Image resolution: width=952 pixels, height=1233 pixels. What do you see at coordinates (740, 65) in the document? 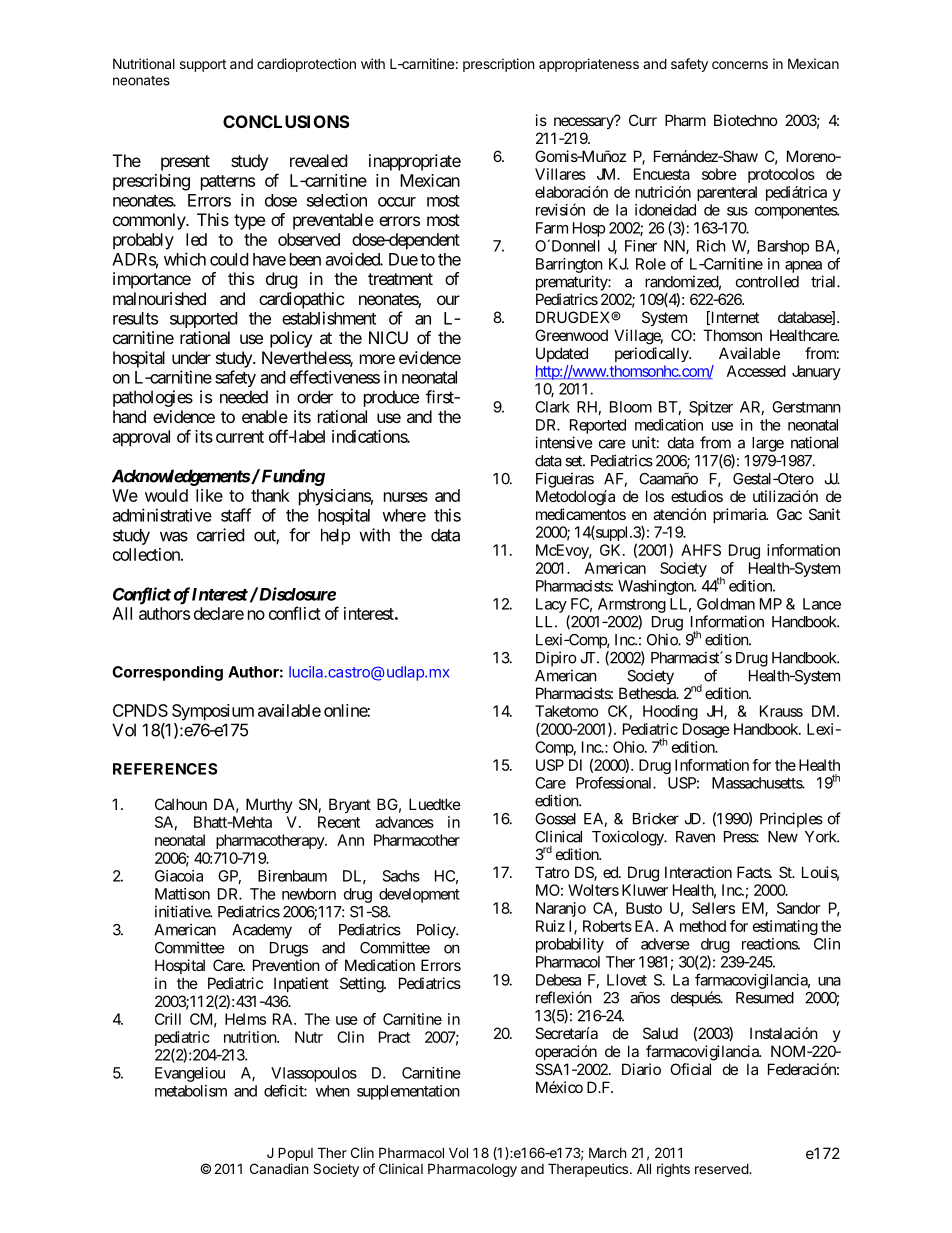
I see `concerns` at bounding box center [740, 65].
